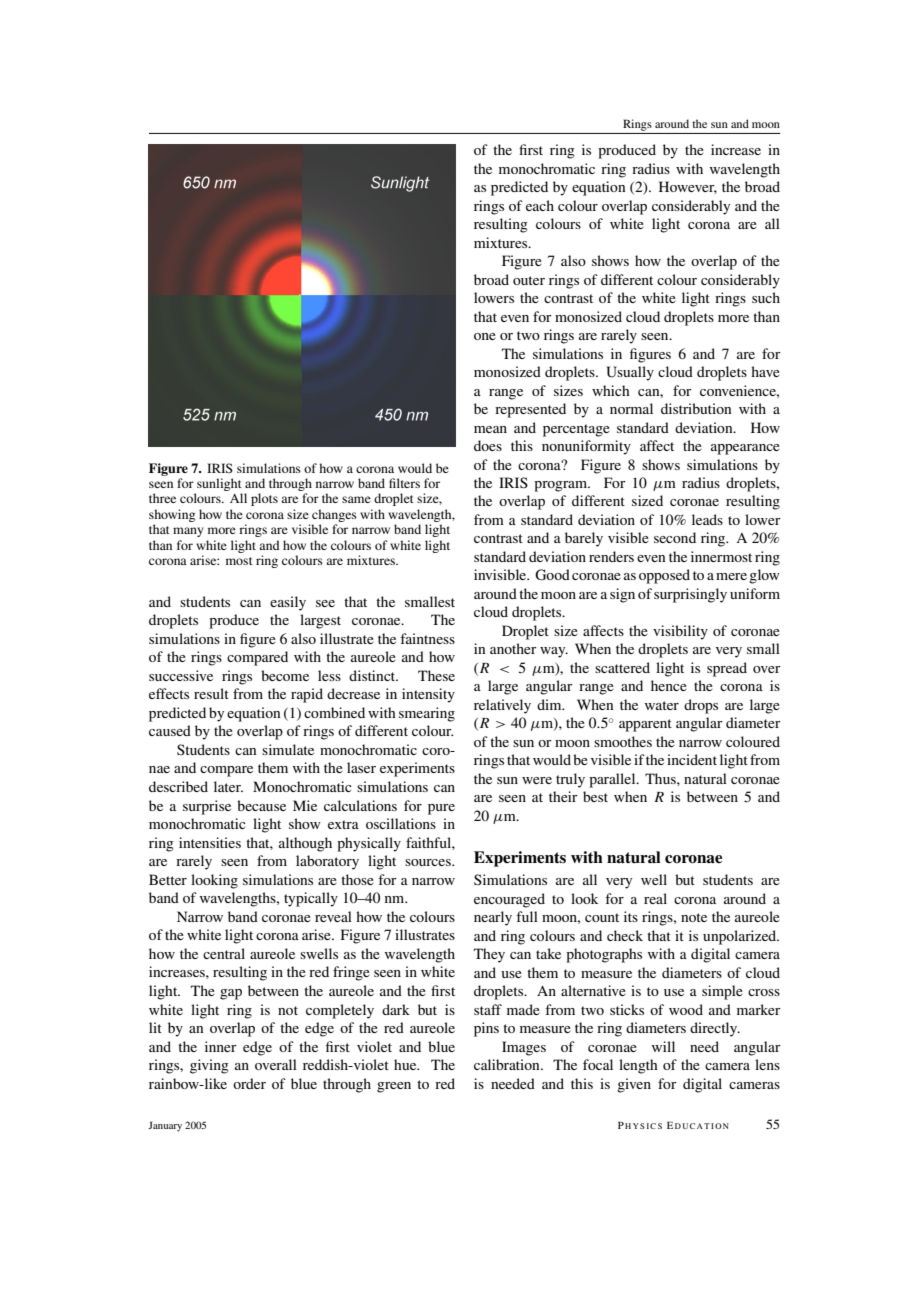 This image has height=1307, width=924. Describe the element at coordinates (228, 786) in the image. I see `later` at that location.
